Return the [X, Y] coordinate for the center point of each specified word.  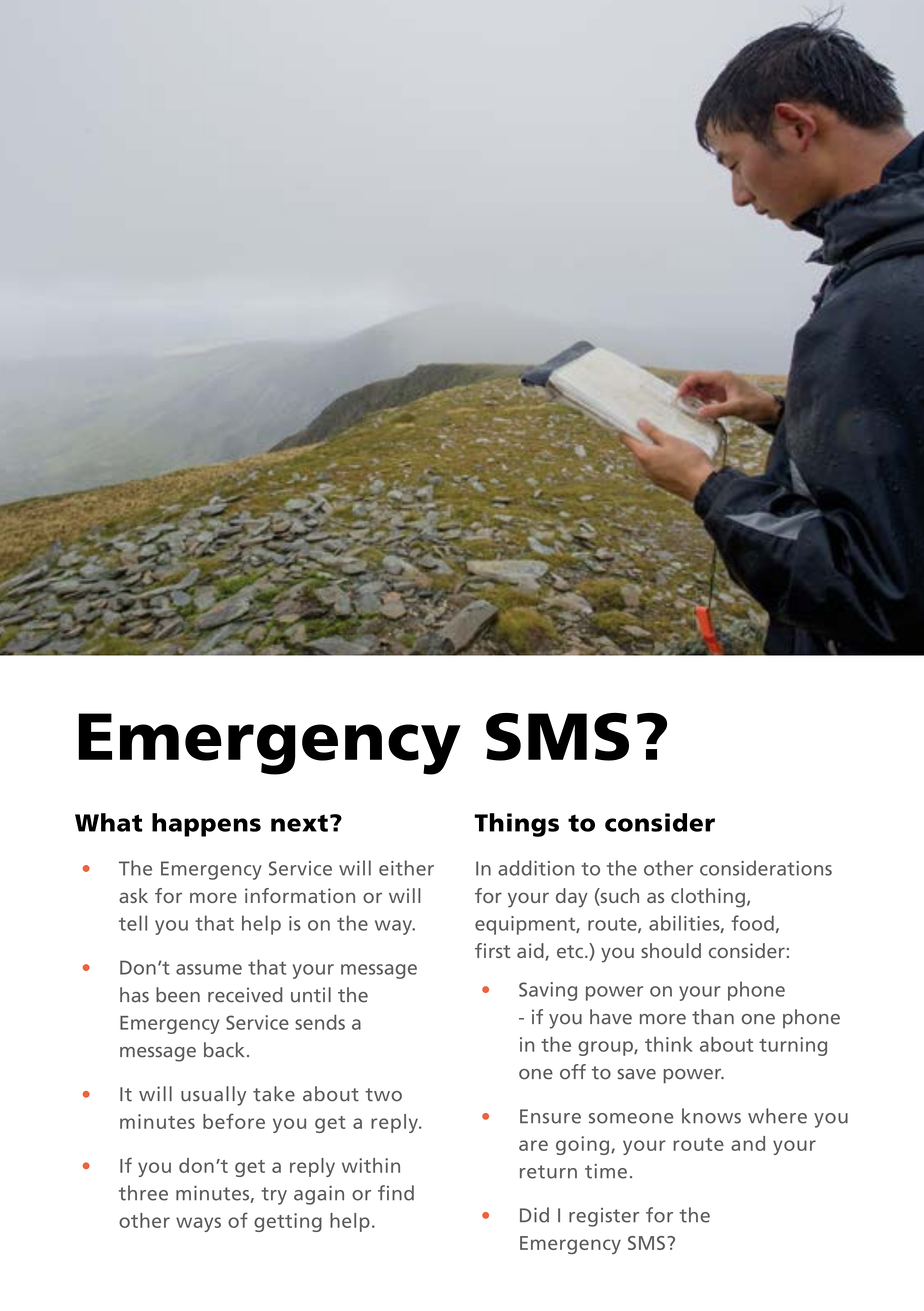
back [224, 1050]
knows [711, 1116]
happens [206, 825]
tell [133, 923]
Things [516, 825]
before [234, 1121]
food [752, 923]
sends [320, 1022]
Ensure [550, 1116]
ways [198, 1224]
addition [536, 868]
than [713, 1017]
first [492, 950]
